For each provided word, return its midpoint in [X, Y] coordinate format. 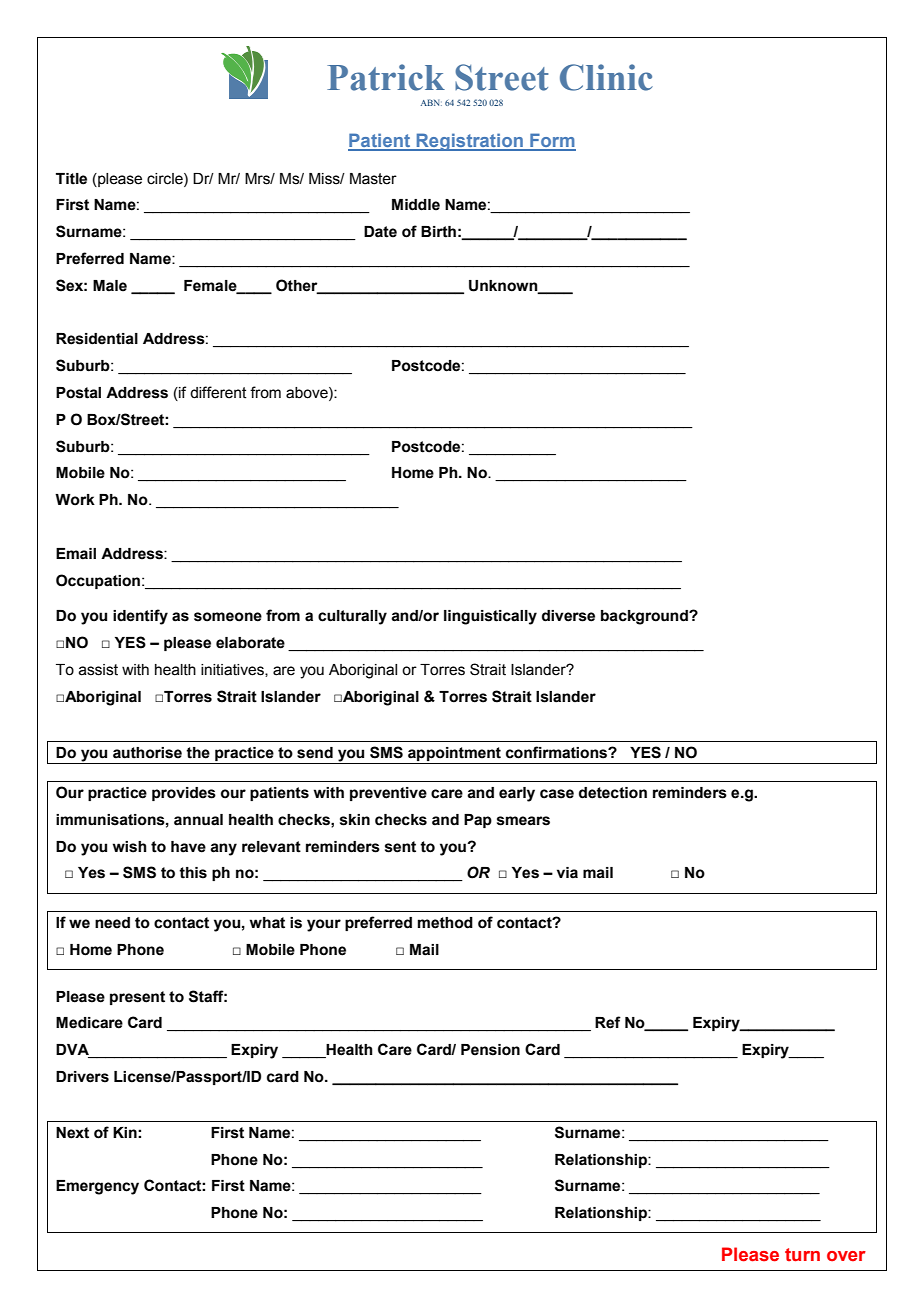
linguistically [490, 617]
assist [98, 670]
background [645, 617]
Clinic [606, 77]
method [445, 923]
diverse [568, 616]
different [218, 392]
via [567, 873]
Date [380, 232]
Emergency [97, 1187]
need [112, 923]
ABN [431, 102]
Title [71, 179]
